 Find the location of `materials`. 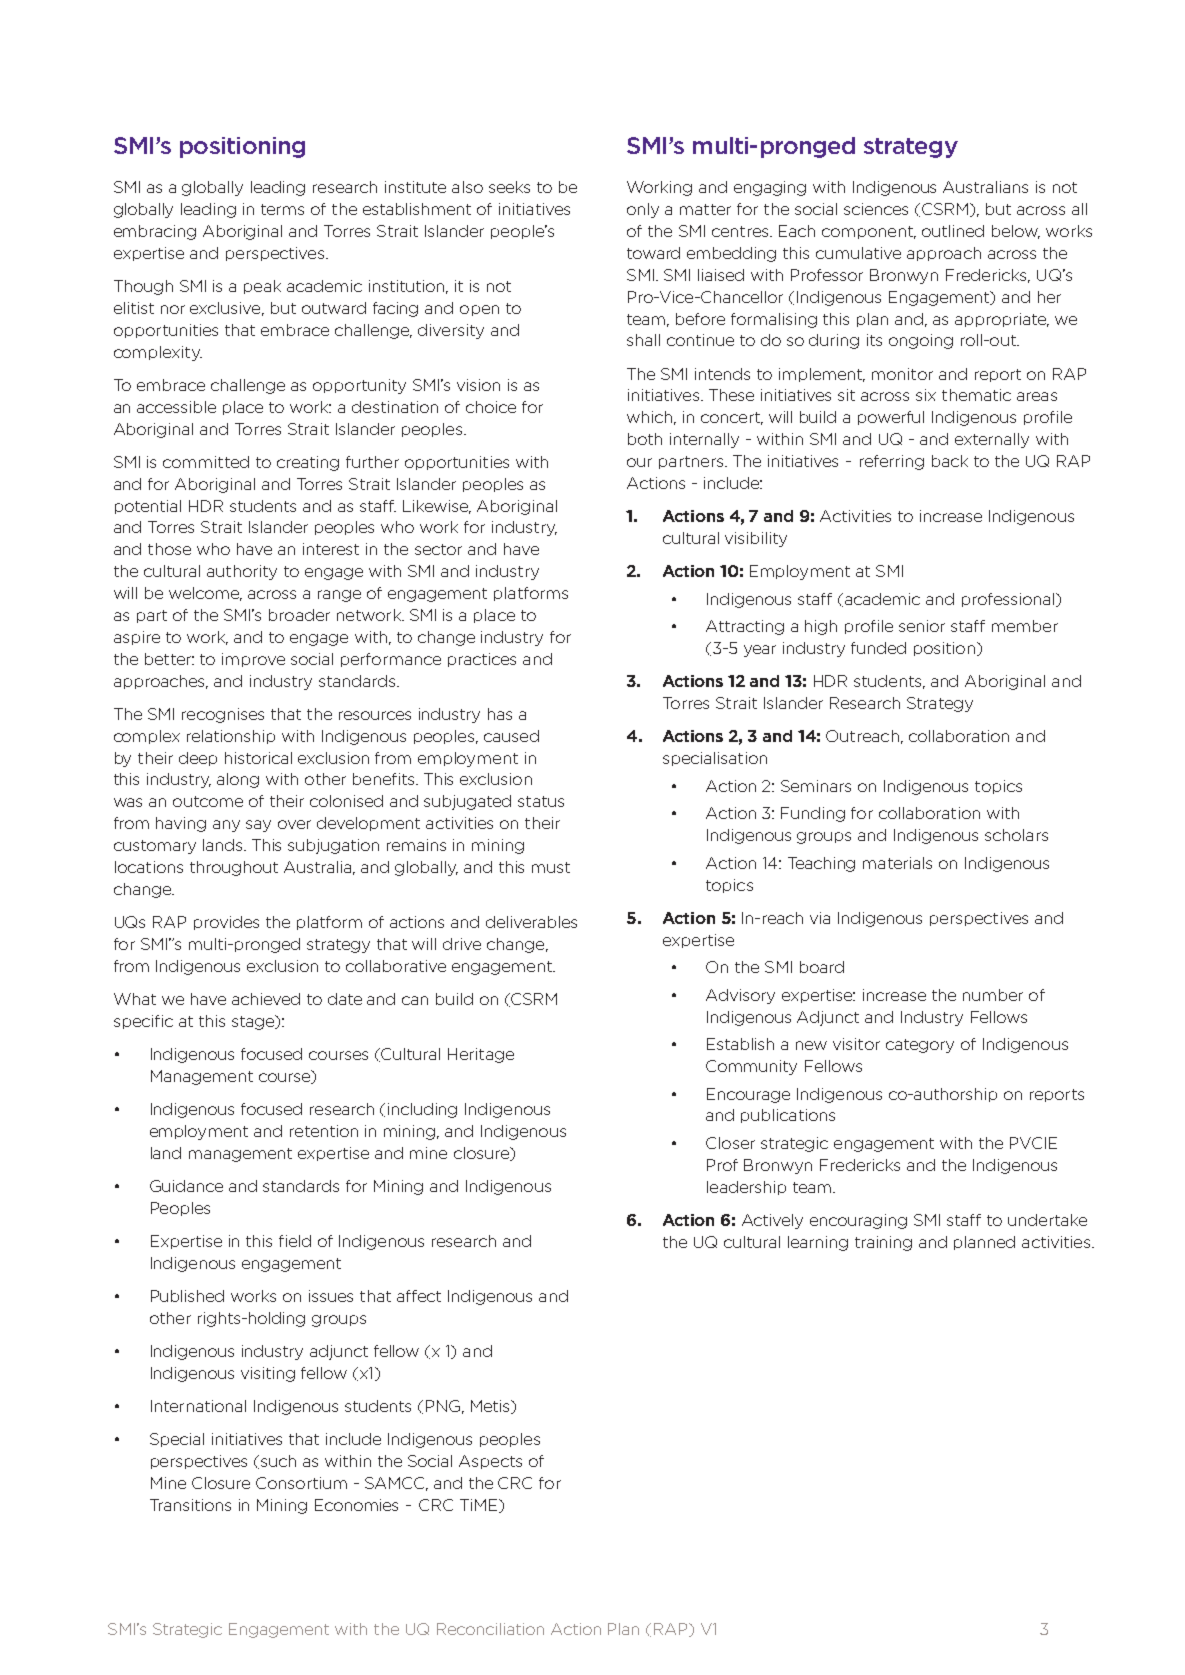

materials is located at coordinates (897, 863).
